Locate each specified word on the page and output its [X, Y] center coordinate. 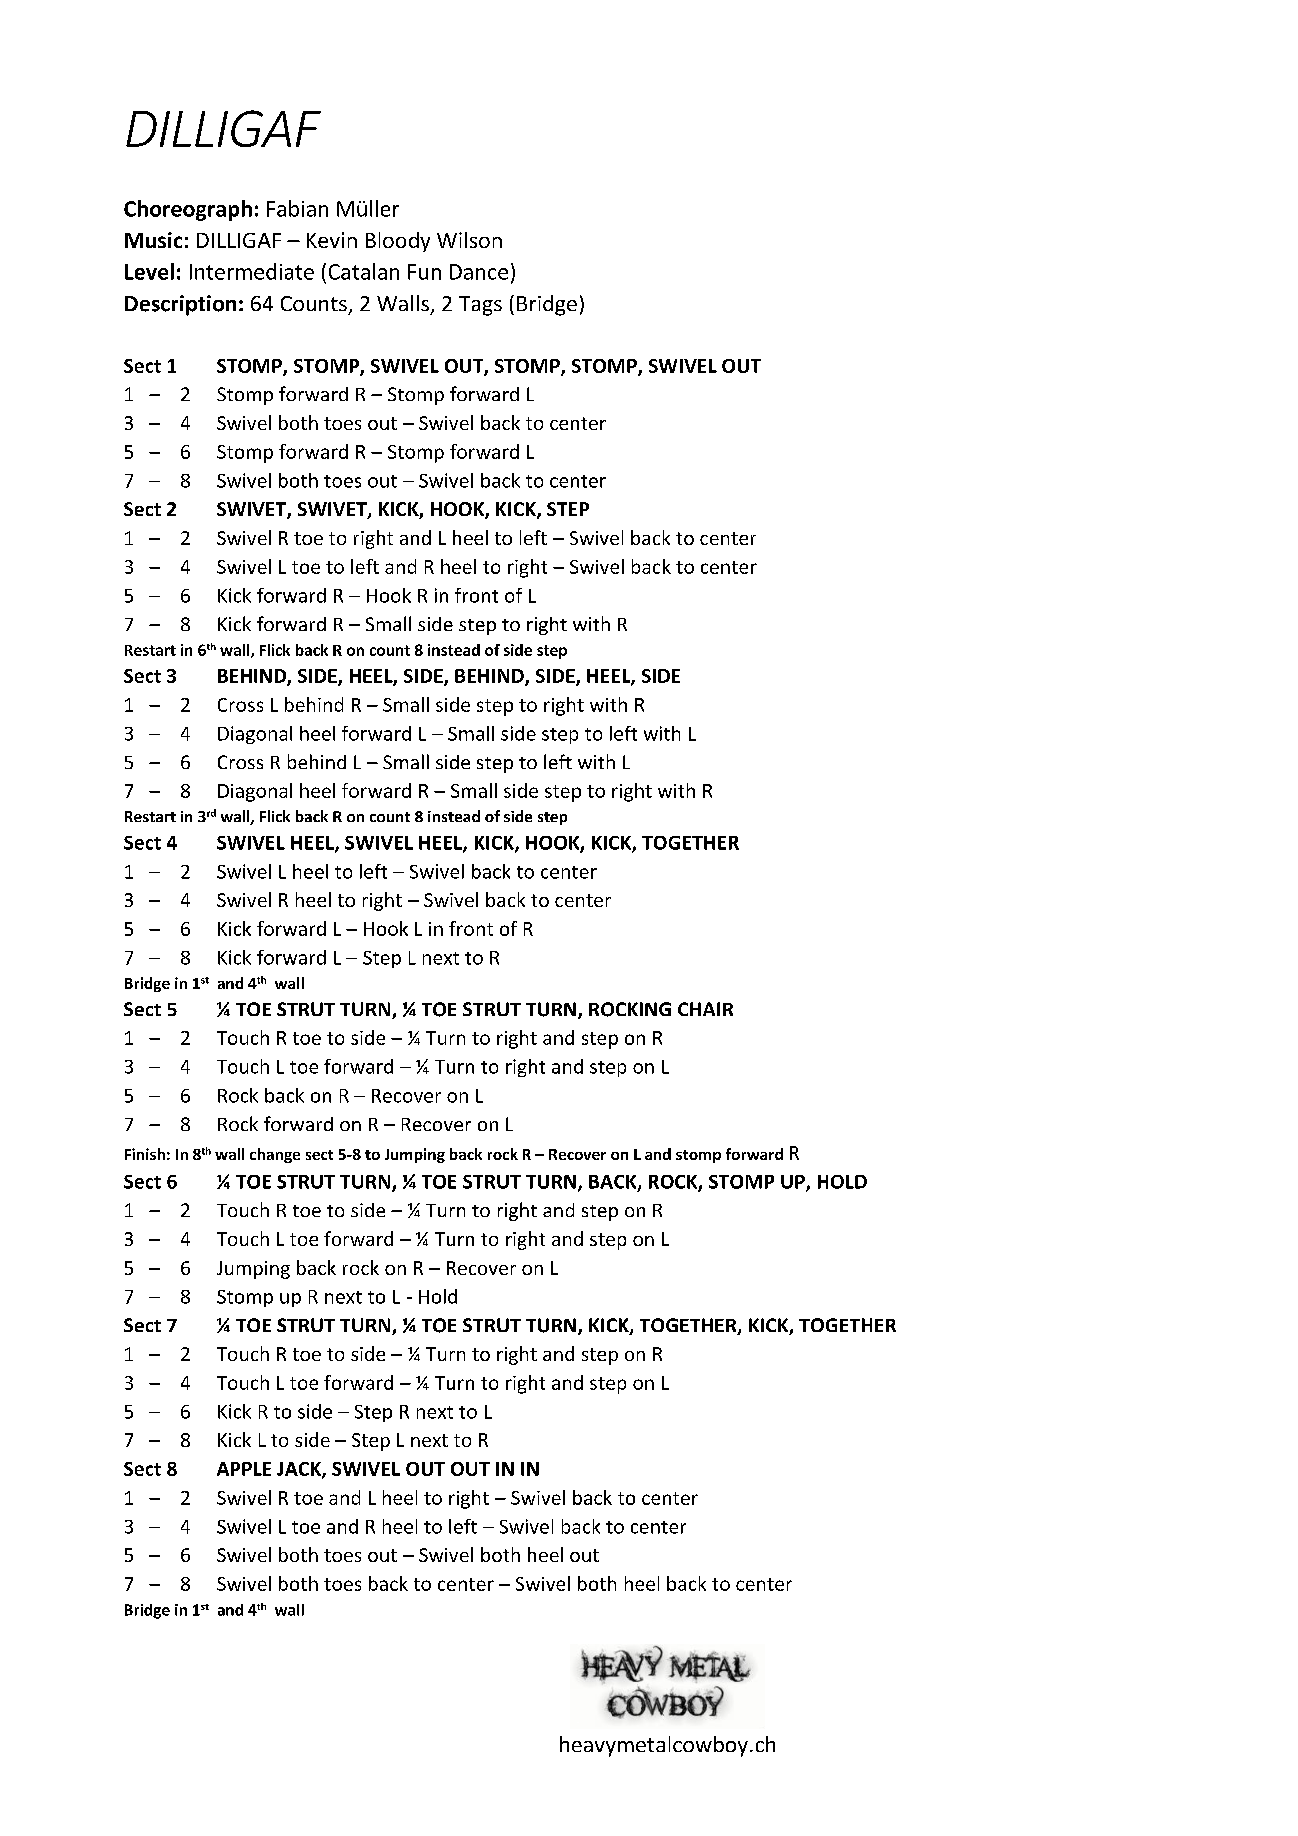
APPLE [244, 1469]
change [275, 1155]
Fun [424, 272]
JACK [300, 1470]
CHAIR [705, 1009]
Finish [145, 1154]
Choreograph [188, 210]
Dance [479, 272]
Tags [480, 306]
